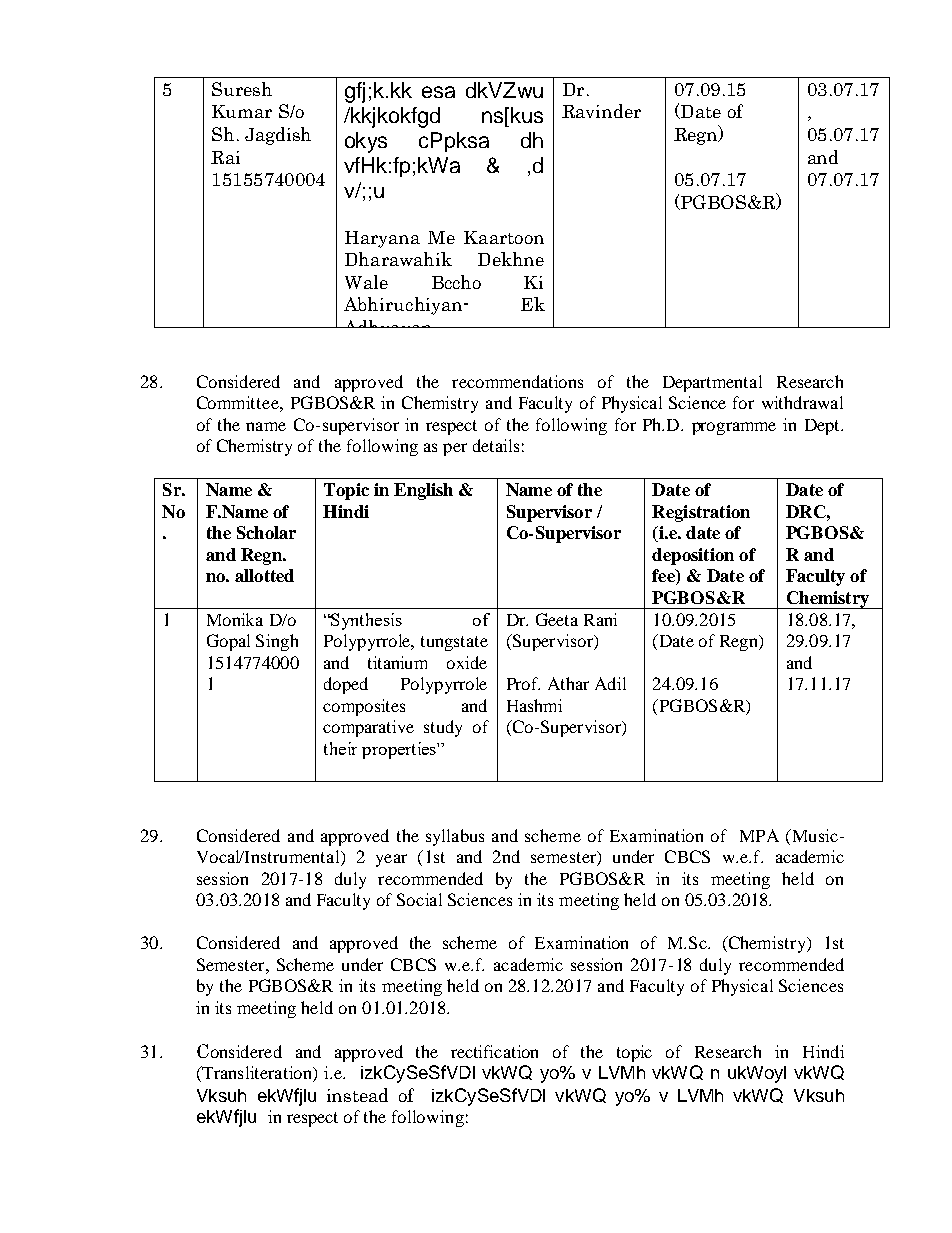 The width and height of the screenshot is (952, 1233). Describe the element at coordinates (557, 619) in the screenshot. I see `Geeta` at that location.
